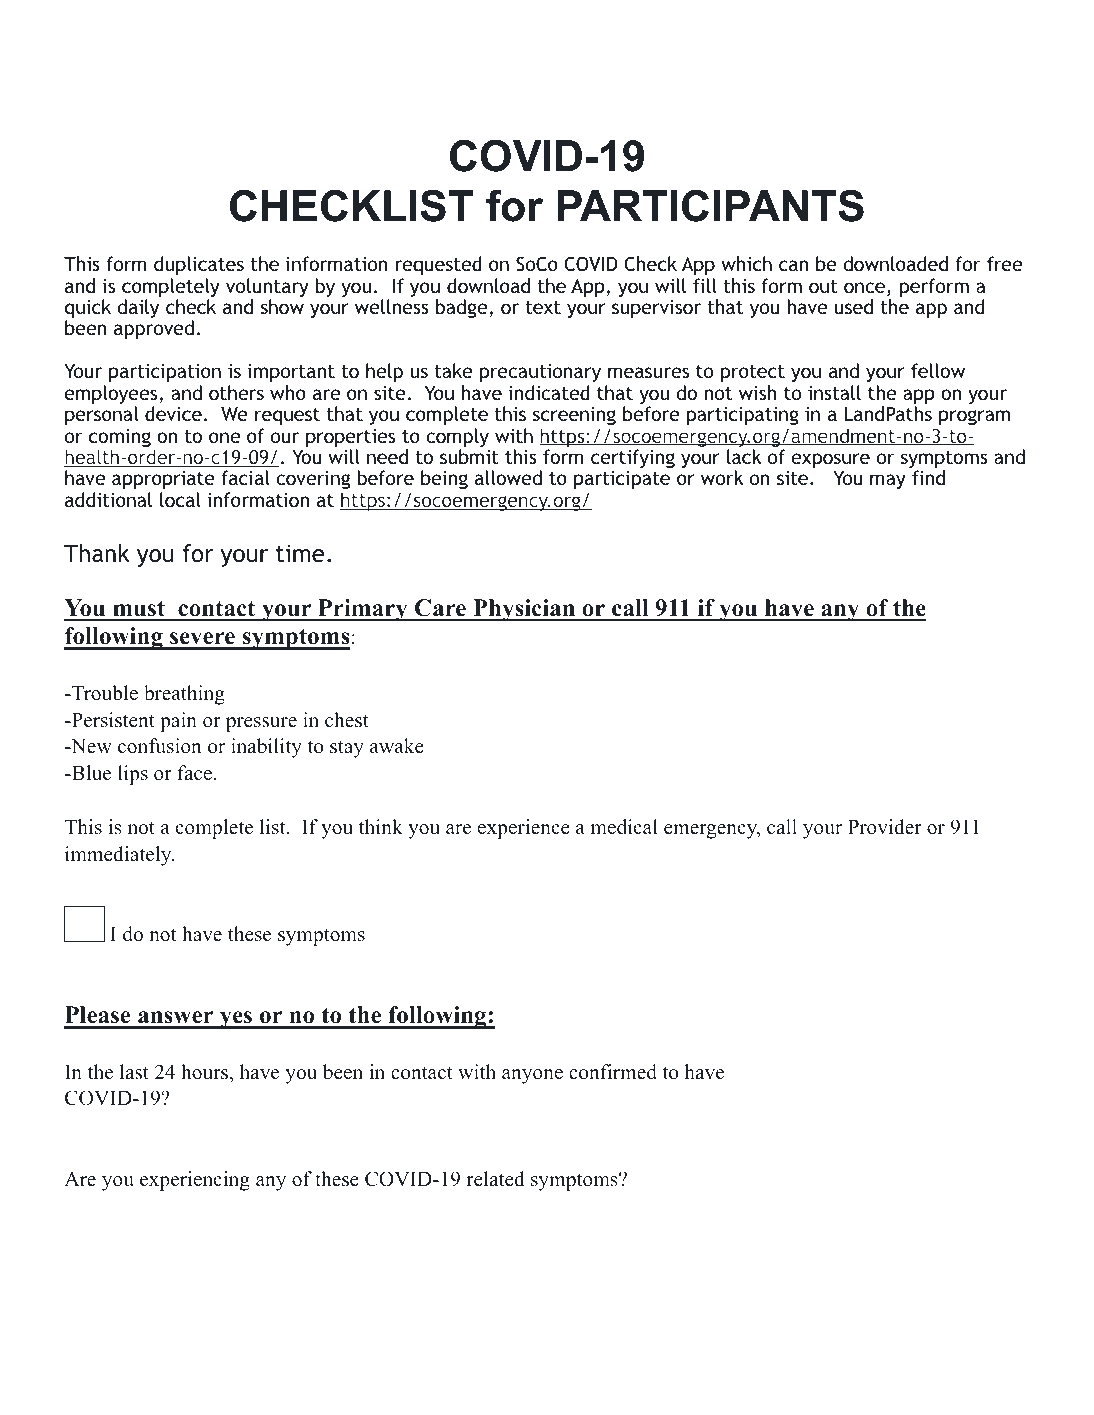  What do you see at coordinates (524, 610) in the screenshot?
I see `Physician` at bounding box center [524, 610].
